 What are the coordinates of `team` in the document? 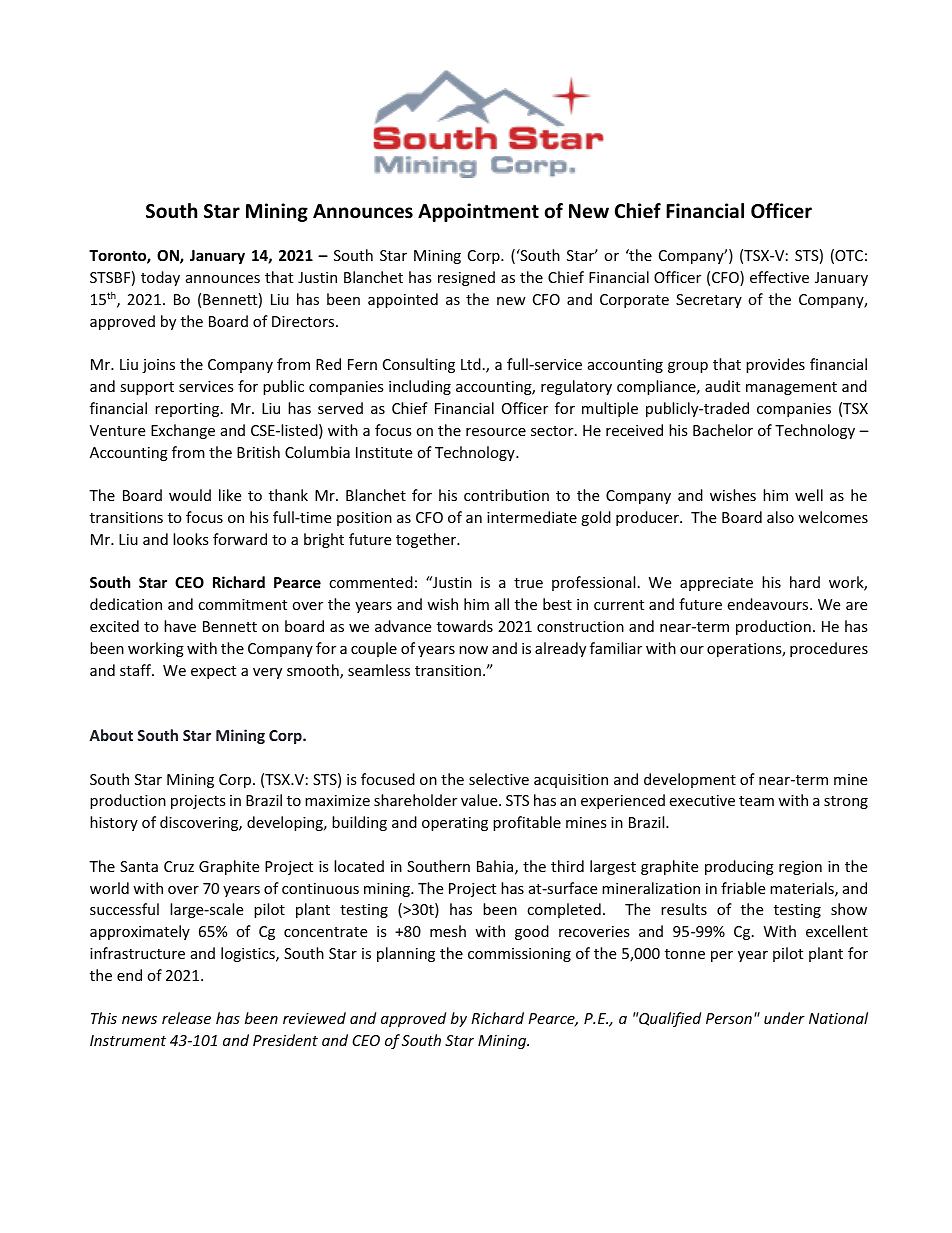 It's located at (756, 801).
